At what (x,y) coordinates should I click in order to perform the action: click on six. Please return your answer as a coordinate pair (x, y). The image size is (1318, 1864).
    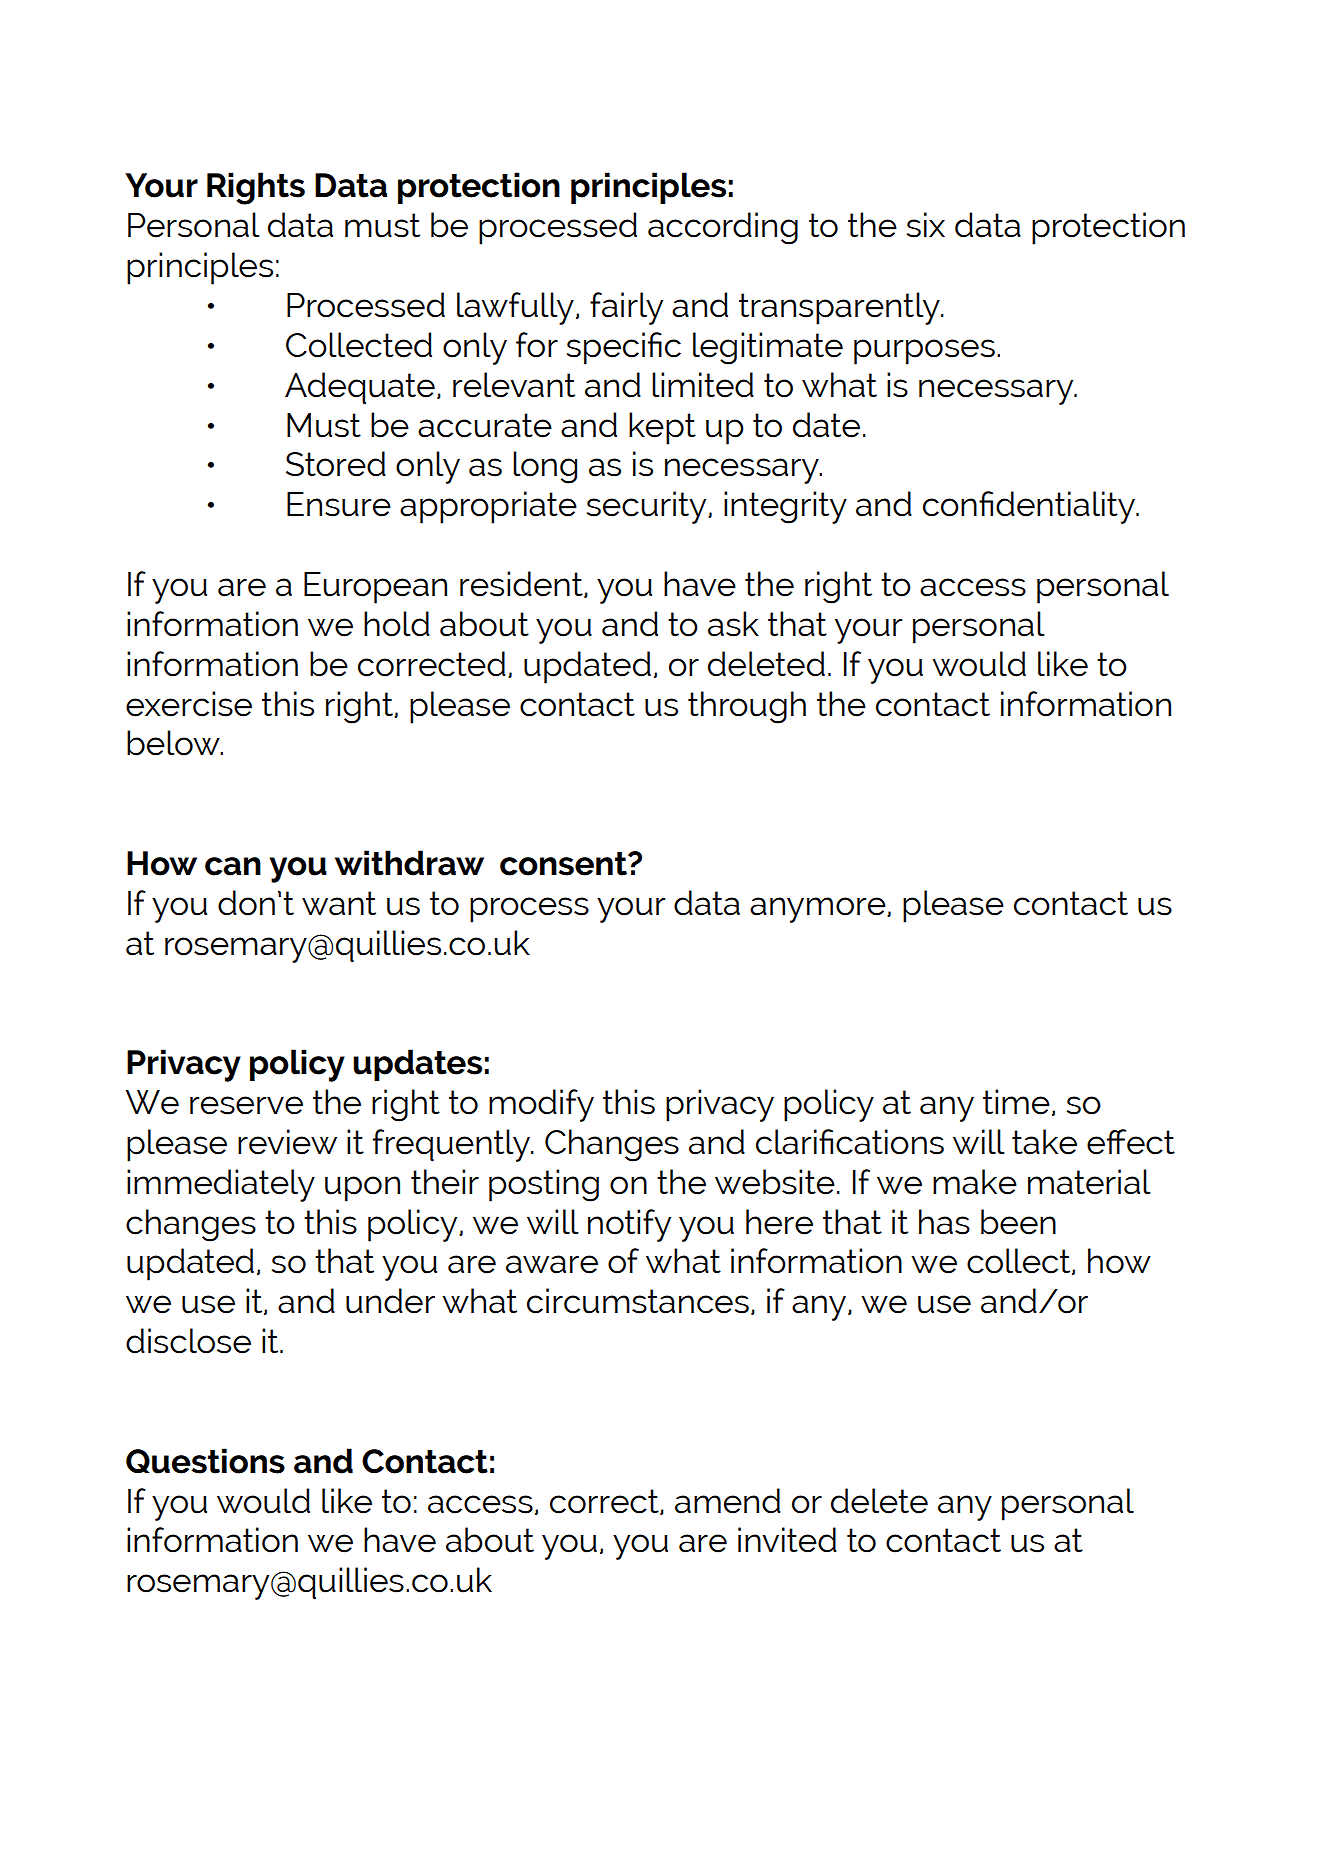
    Looking at the image, I should click on (925, 225).
